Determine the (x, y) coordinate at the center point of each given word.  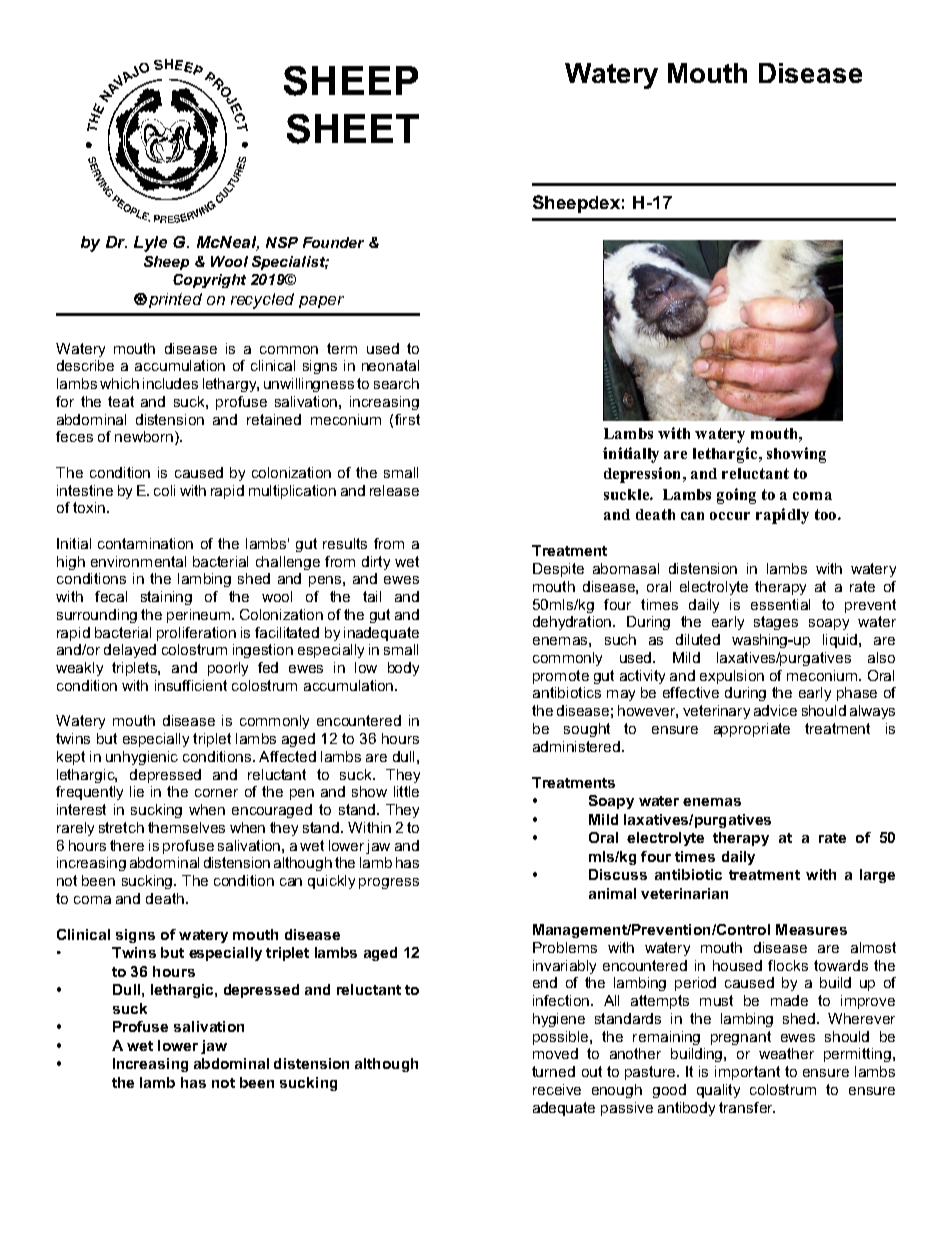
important (747, 1073)
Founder (333, 242)
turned (553, 1071)
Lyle (150, 244)
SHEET (353, 129)
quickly (331, 882)
